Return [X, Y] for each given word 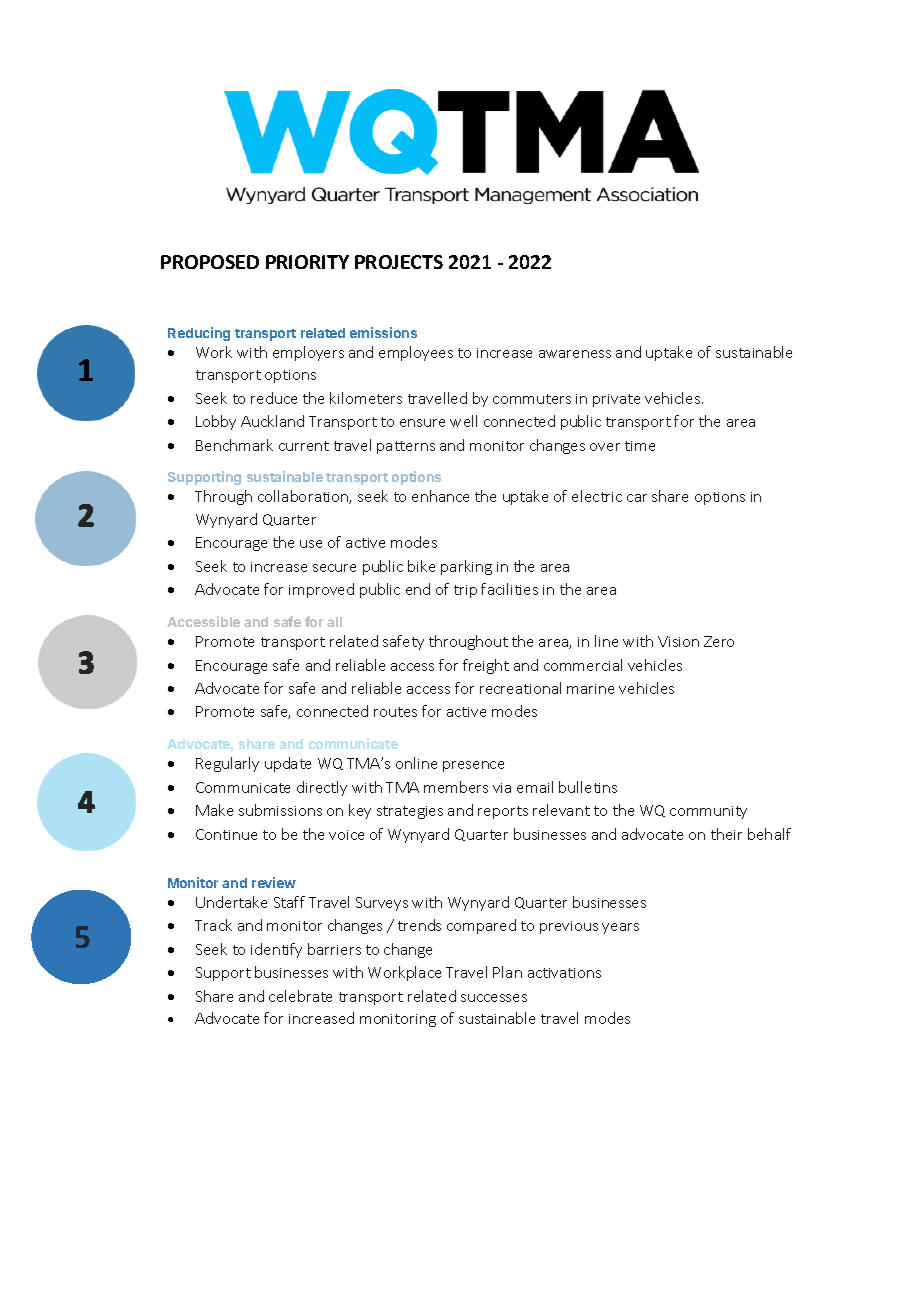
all [334, 622]
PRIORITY [307, 262]
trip [465, 591]
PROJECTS [399, 262]
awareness [575, 354]
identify [276, 950]
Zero [719, 641]
